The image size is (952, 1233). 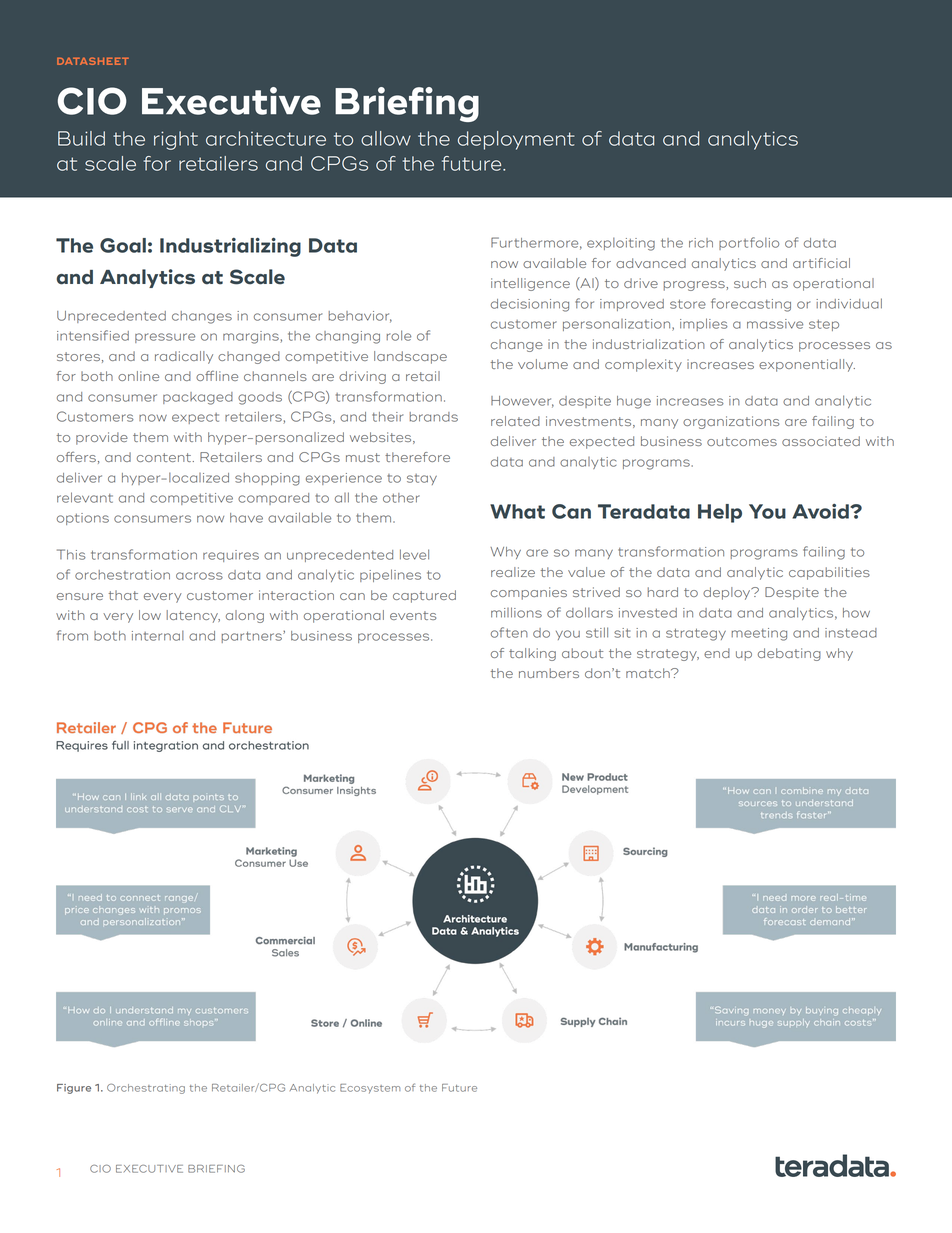 I want to click on allow, so click(x=386, y=138).
